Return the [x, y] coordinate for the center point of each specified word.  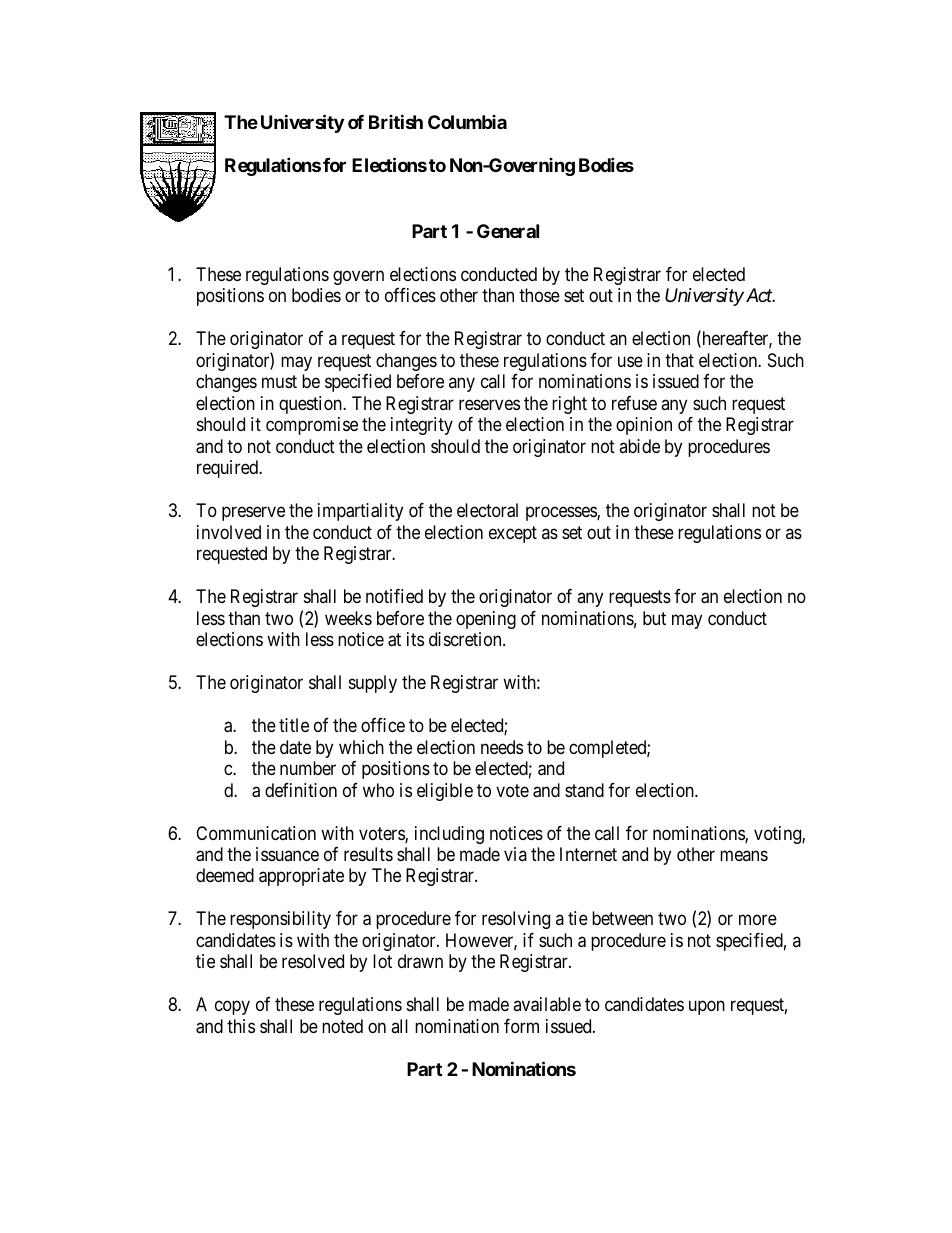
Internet [588, 854]
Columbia [467, 122]
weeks [348, 618]
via [515, 854]
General [508, 231]
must [279, 382]
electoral [487, 510]
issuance [287, 854]
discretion [466, 639]
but [654, 618]
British [396, 121]
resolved [313, 961]
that [679, 360]
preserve [253, 514]
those [539, 295]
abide [639, 446]
